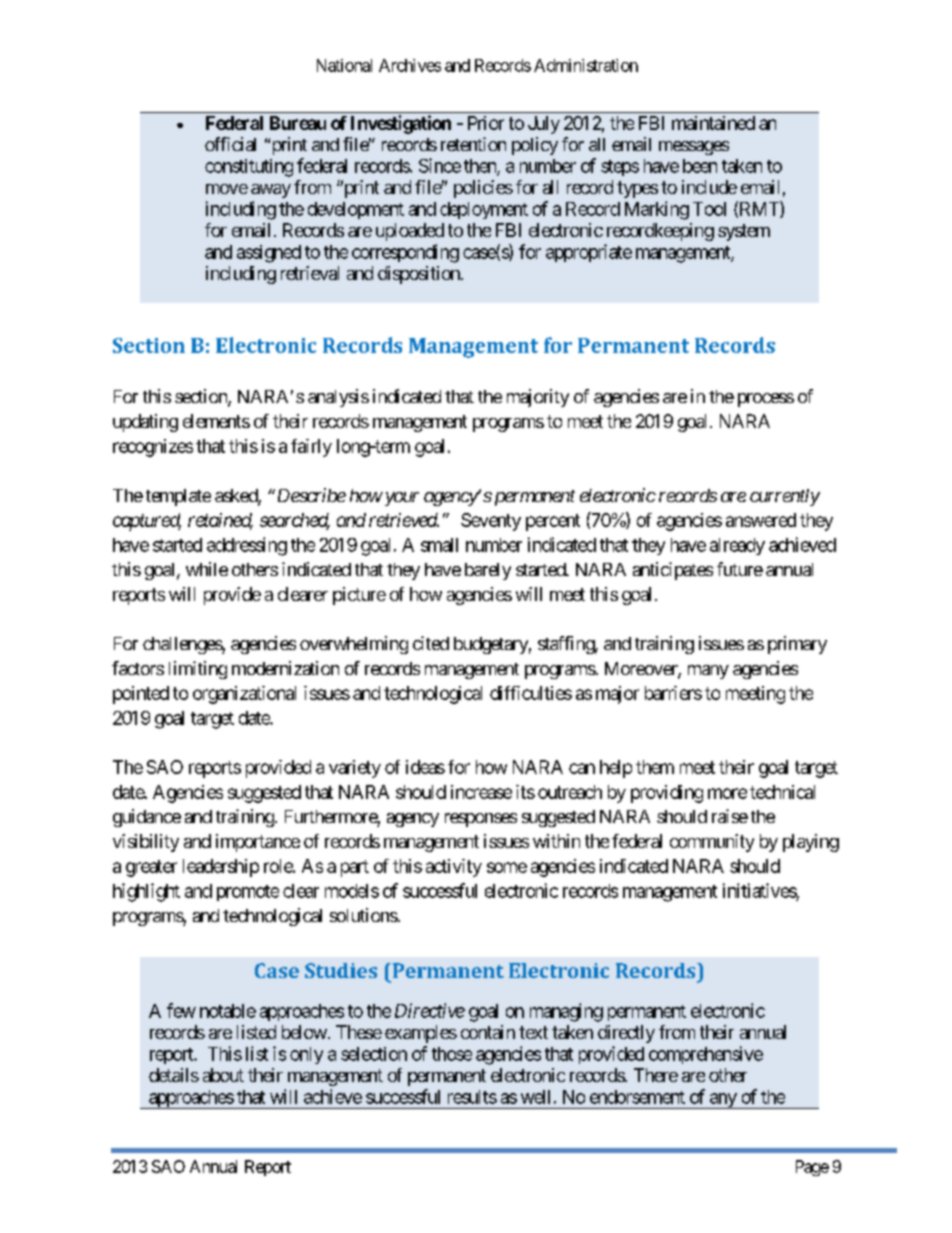  Describe the element at coordinates (655, 767) in the screenshot. I see `them` at that location.
